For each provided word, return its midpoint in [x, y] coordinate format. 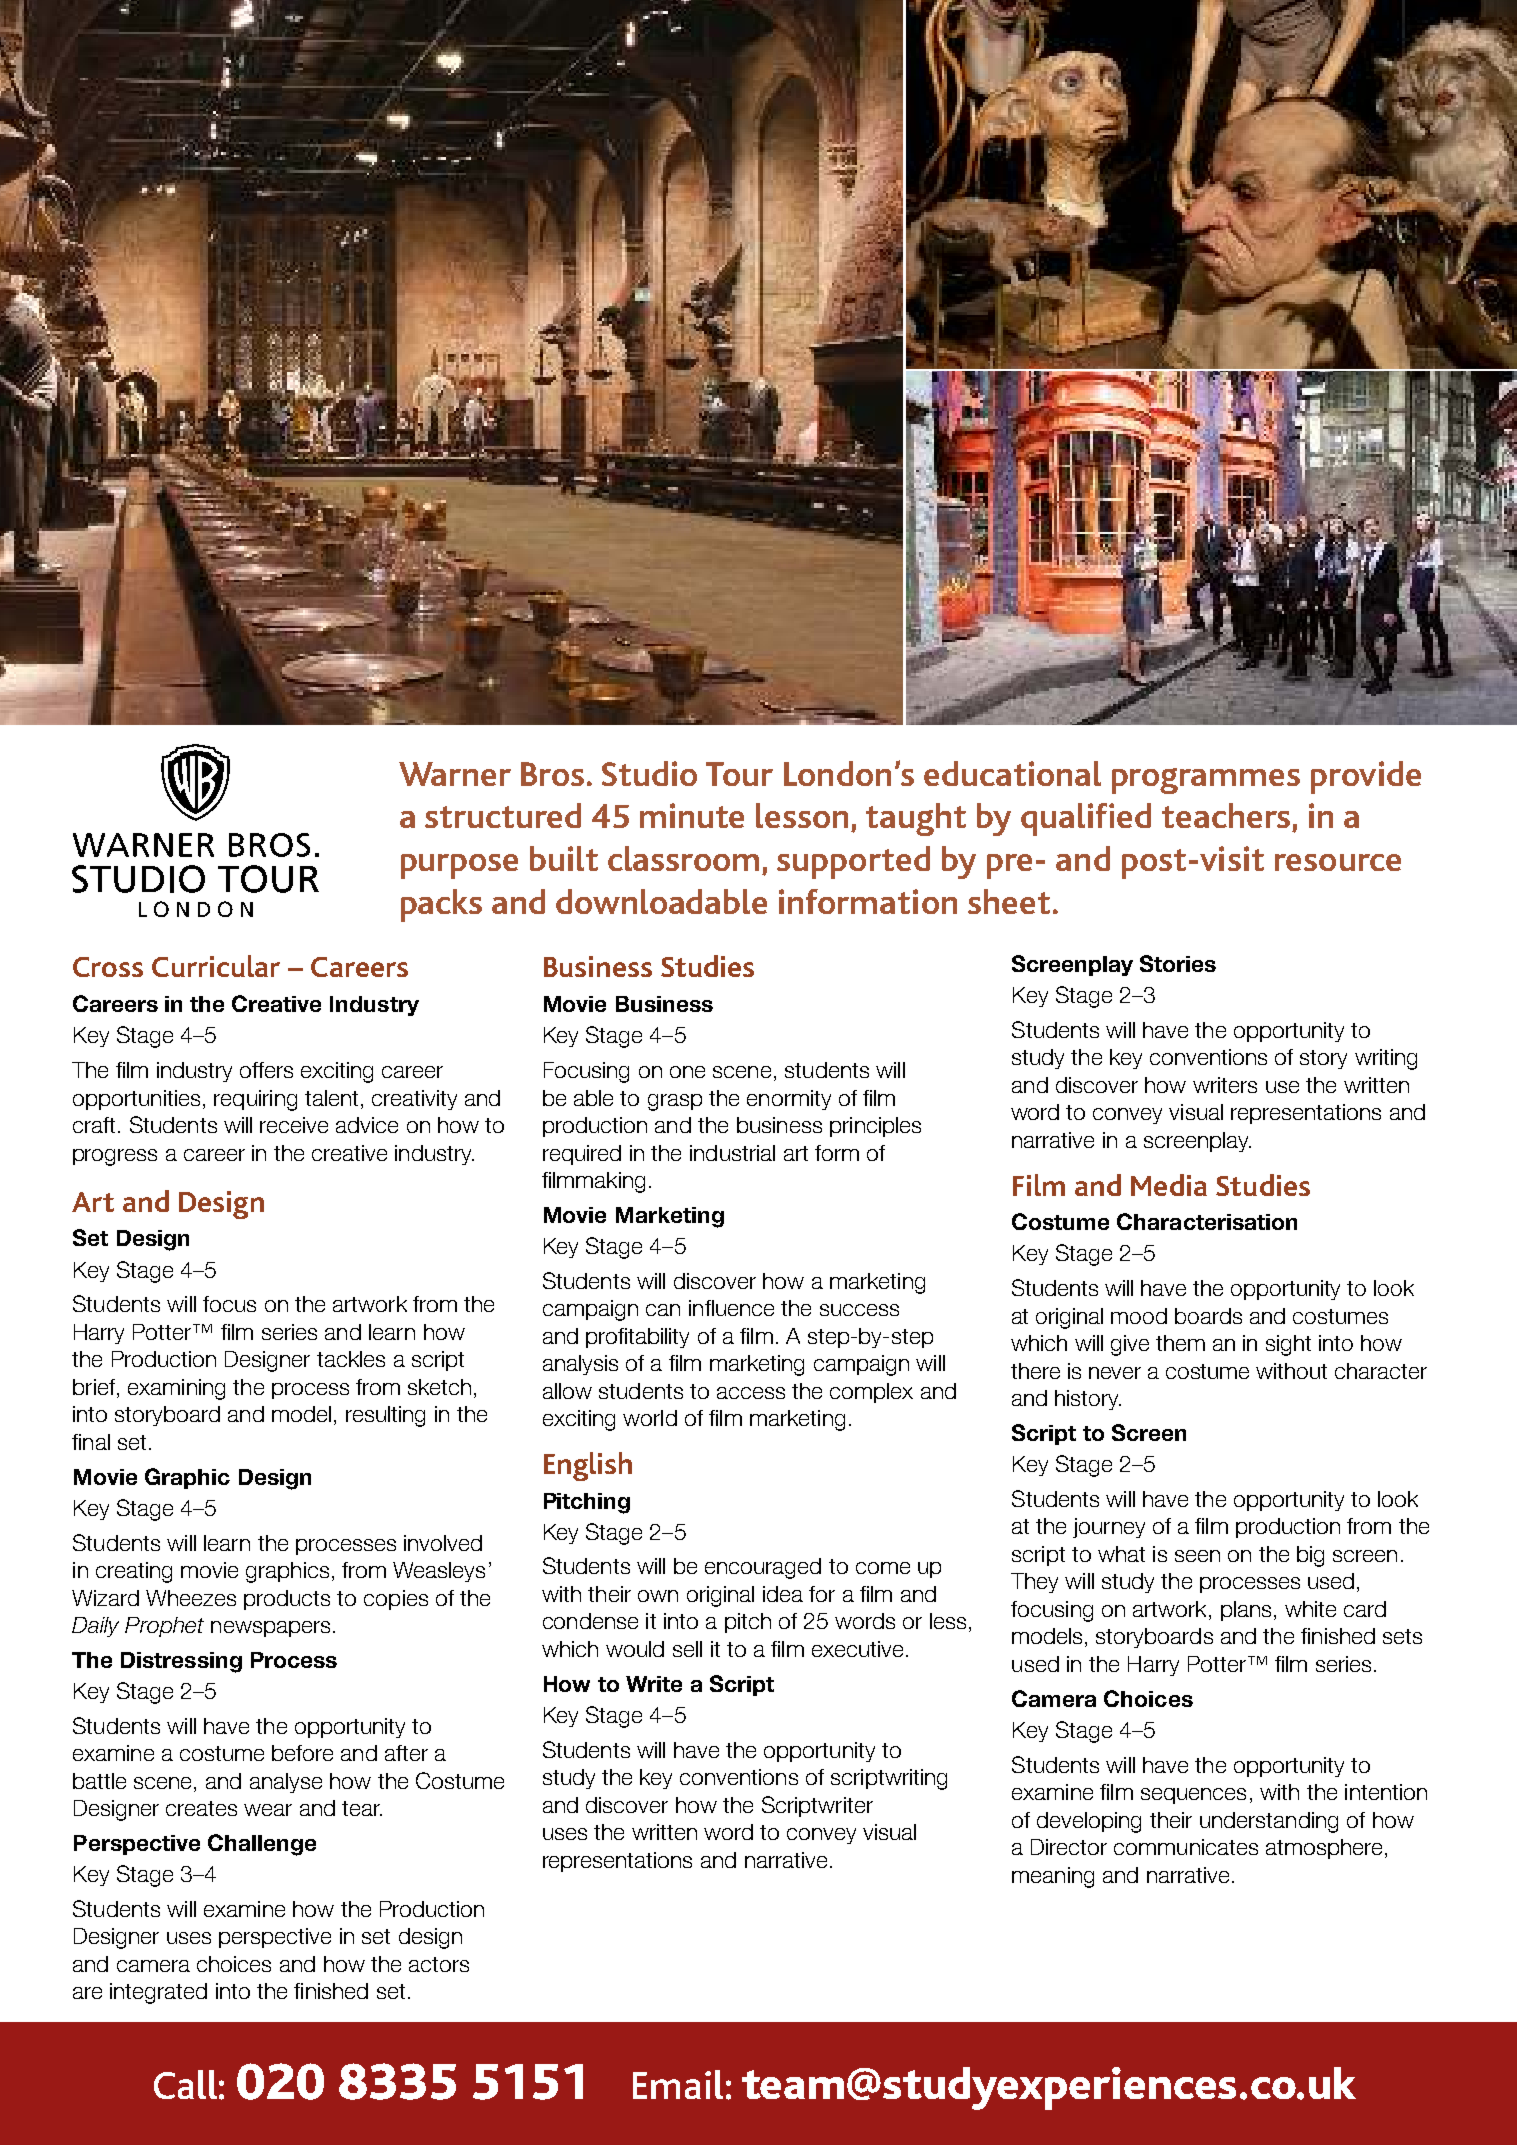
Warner [455, 774]
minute [692, 815]
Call [185, 2084]
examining [176, 1389]
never [1115, 1373]
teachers [1226, 815]
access [751, 1393]
